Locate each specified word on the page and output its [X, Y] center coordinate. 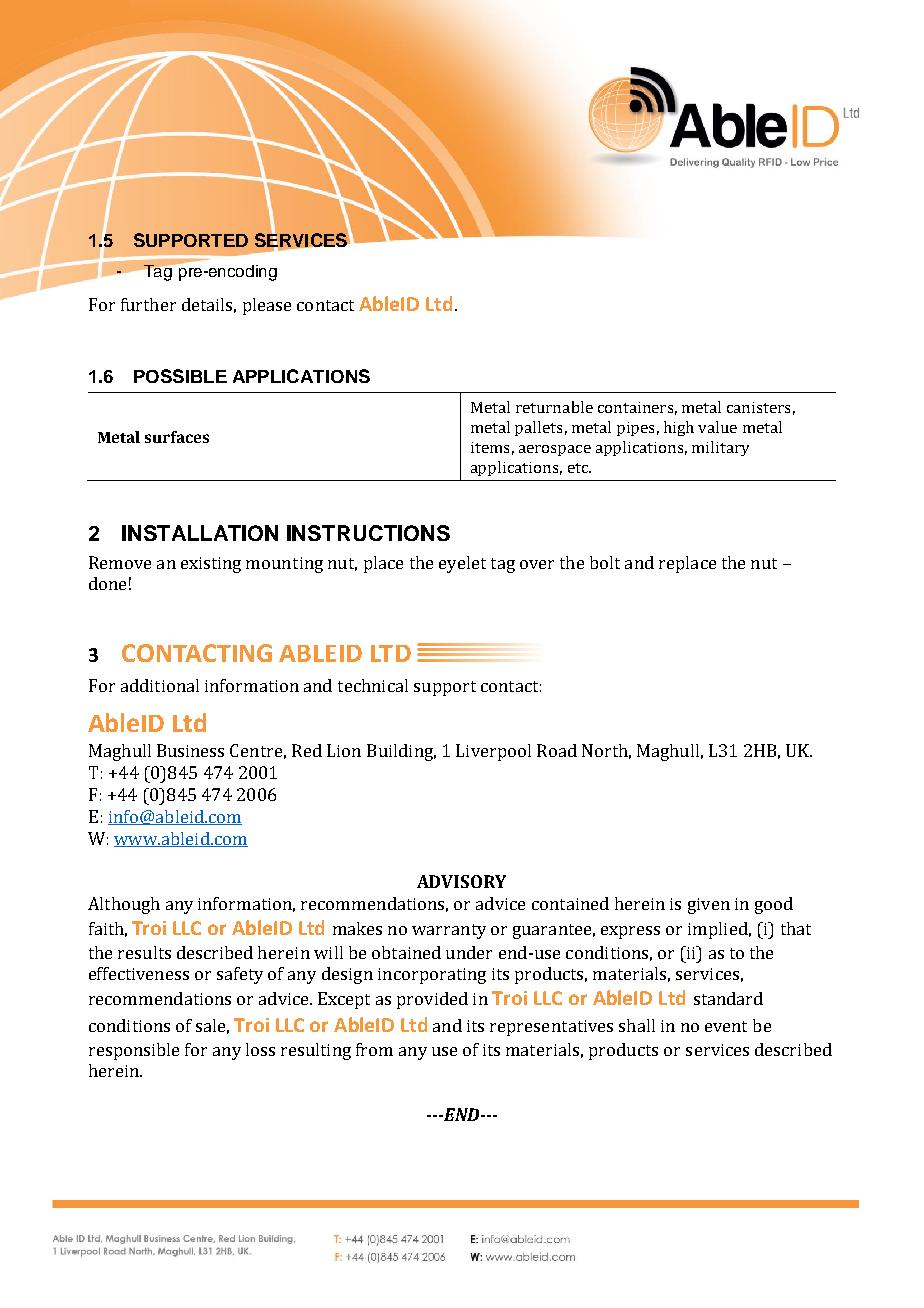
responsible [134, 1051]
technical [373, 685]
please [267, 306]
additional [160, 685]
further [148, 304]
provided [432, 1000]
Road [557, 750]
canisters [758, 407]
